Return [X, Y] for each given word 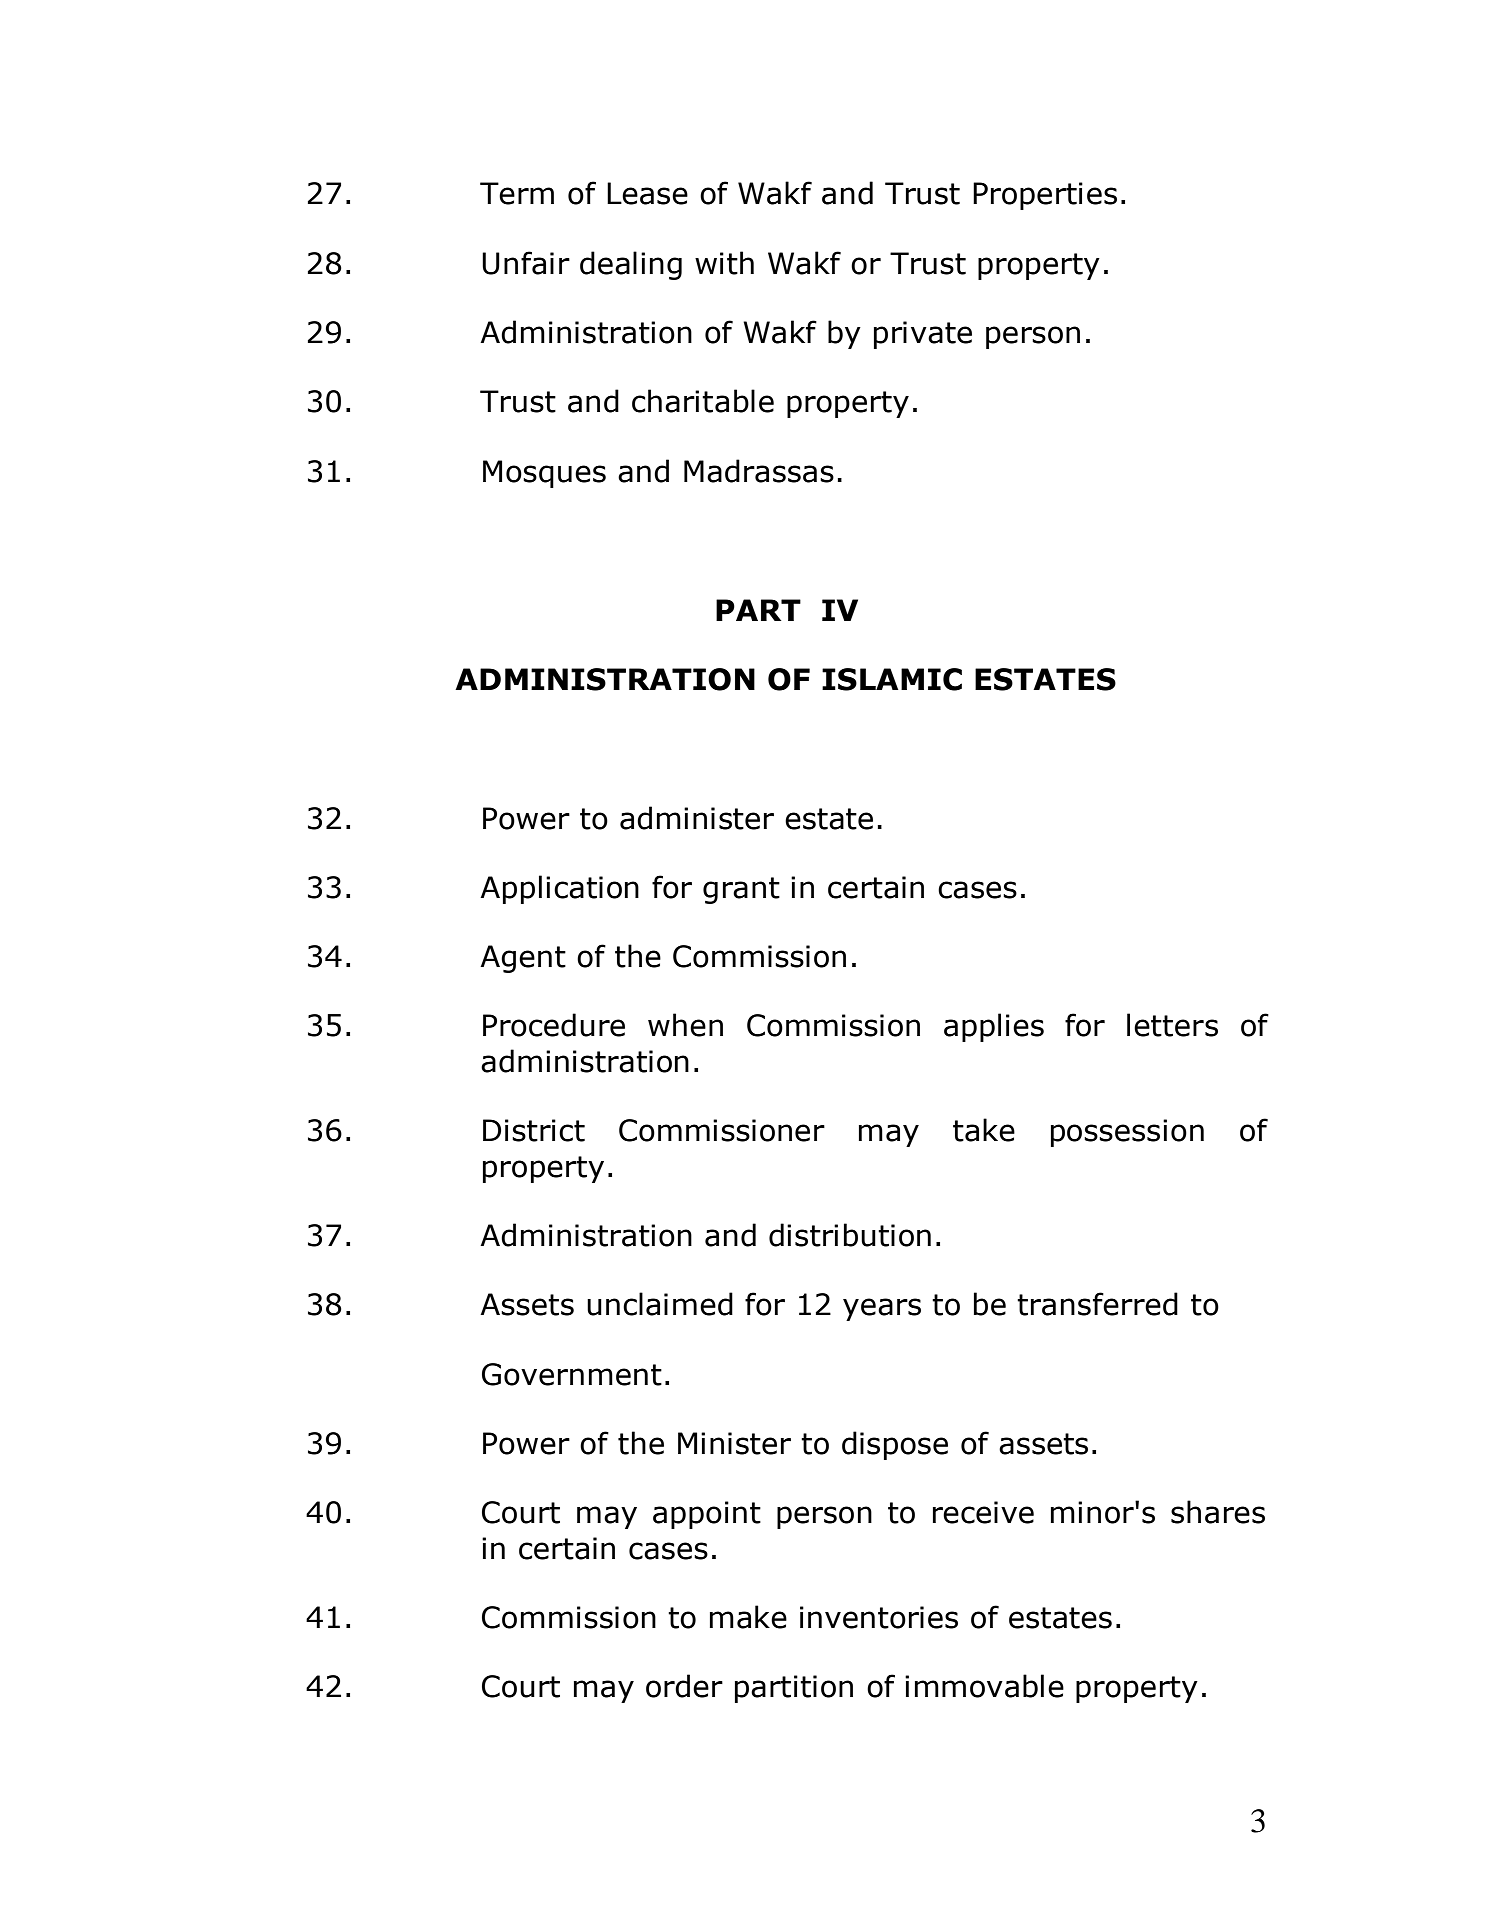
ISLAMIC [892, 679]
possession [1127, 1133]
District [534, 1130]
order [684, 1686]
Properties [1045, 196]
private [923, 335]
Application [559, 889]
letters [1172, 1025]
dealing [631, 265]
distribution [850, 1235]
